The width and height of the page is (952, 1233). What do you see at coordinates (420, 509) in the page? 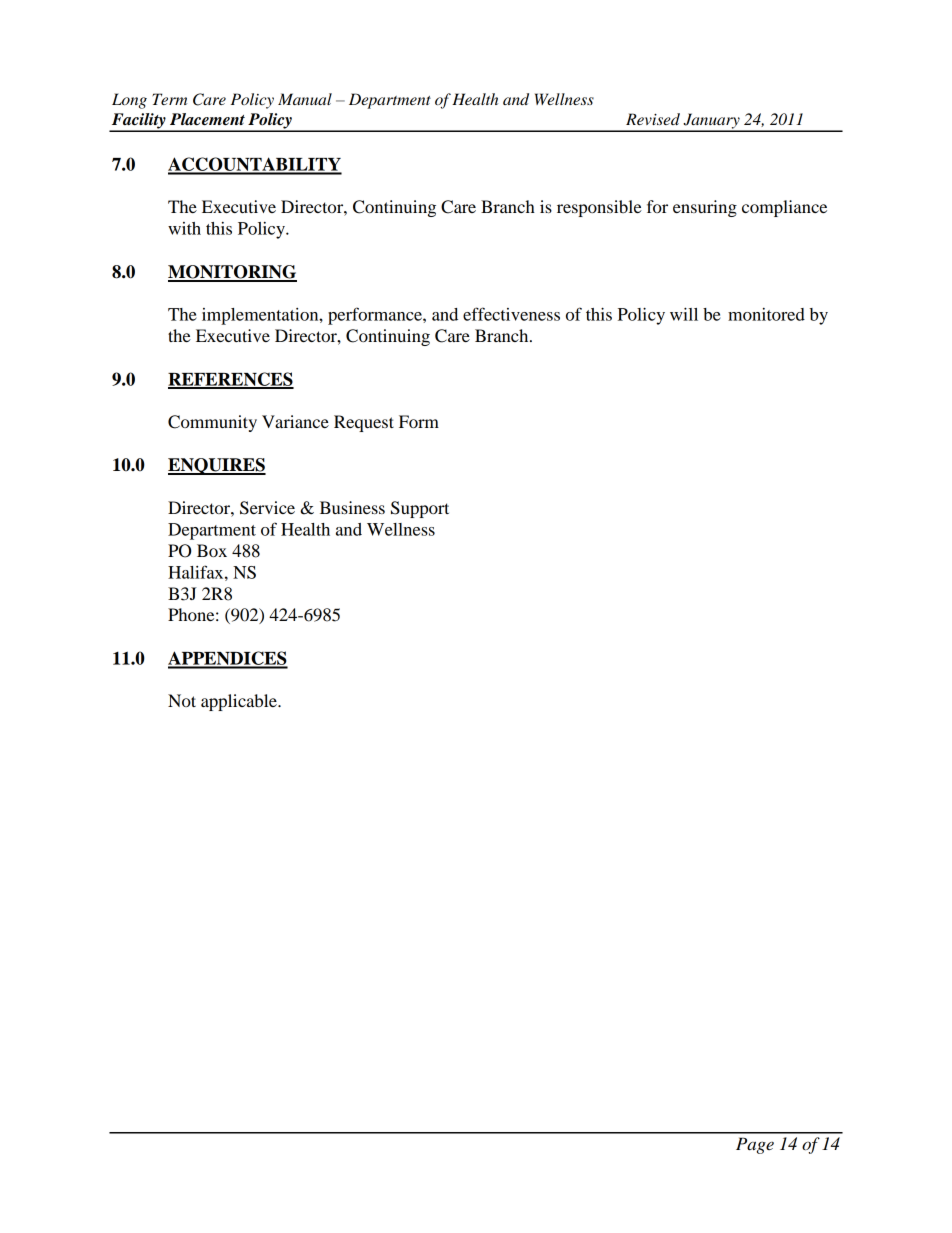
I see `Support` at bounding box center [420, 509].
